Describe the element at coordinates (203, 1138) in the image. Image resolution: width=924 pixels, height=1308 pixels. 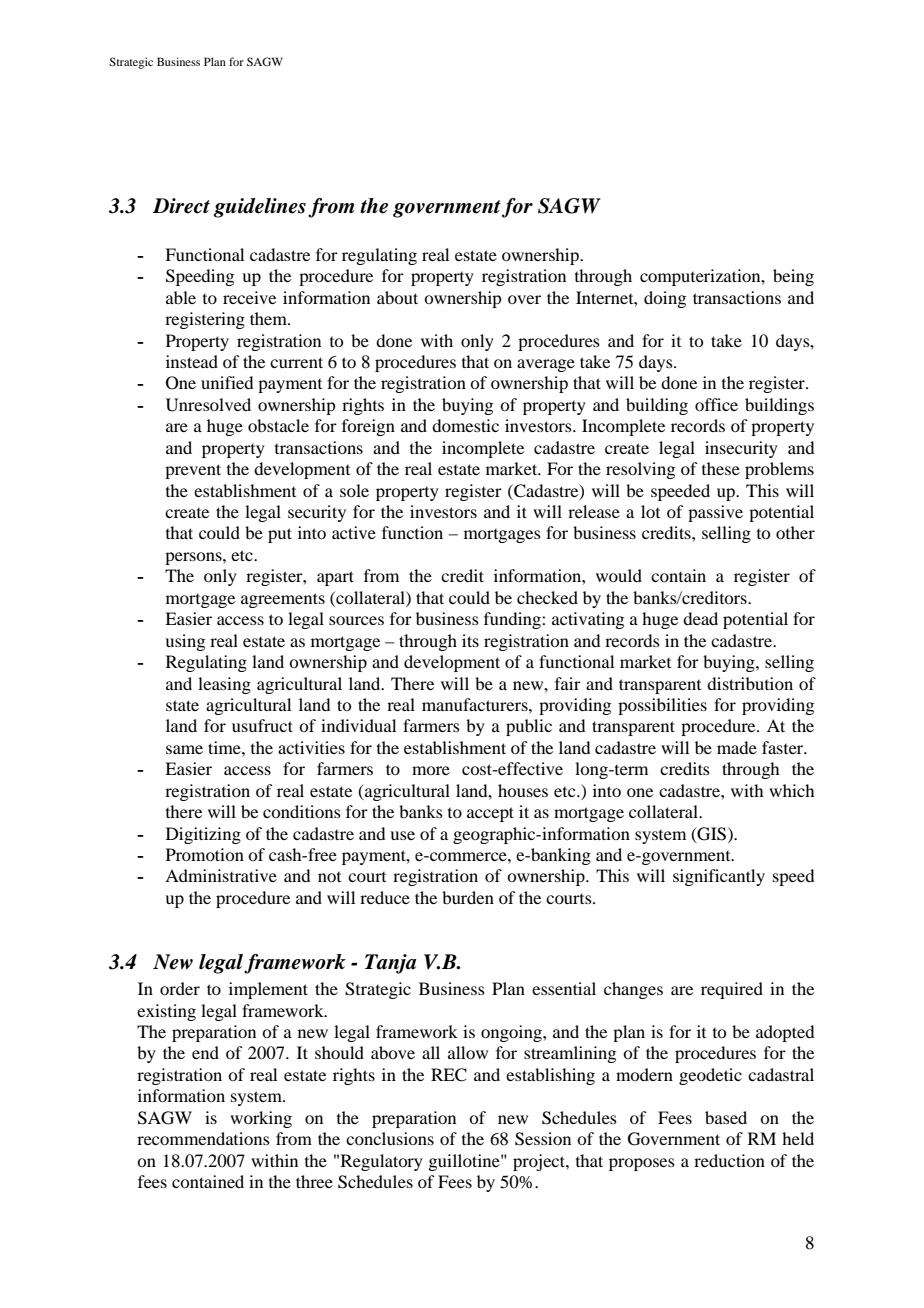
I see `recommendations` at that location.
